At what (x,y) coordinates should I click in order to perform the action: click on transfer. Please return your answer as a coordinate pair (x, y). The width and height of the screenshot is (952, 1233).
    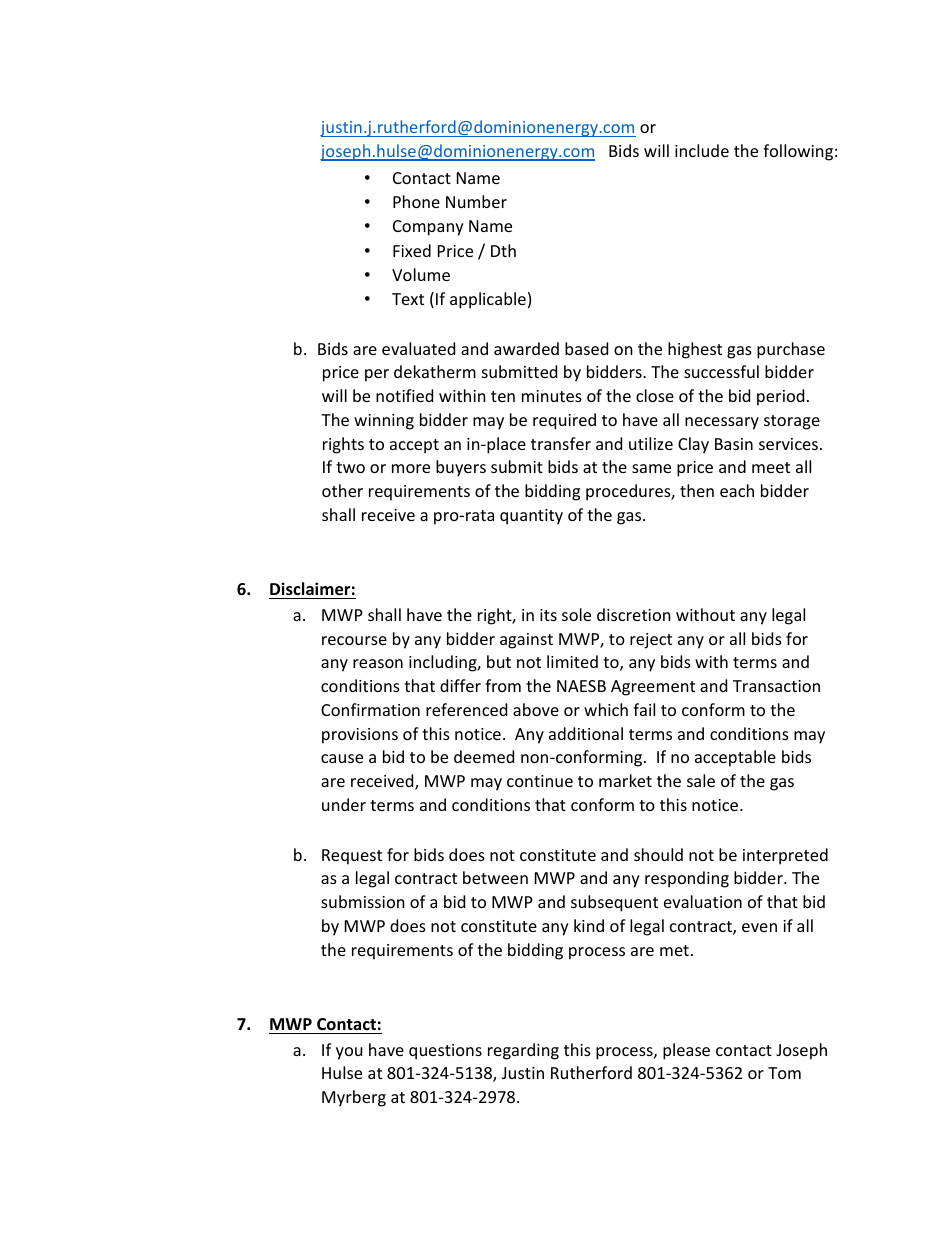
    Looking at the image, I should click on (561, 443).
